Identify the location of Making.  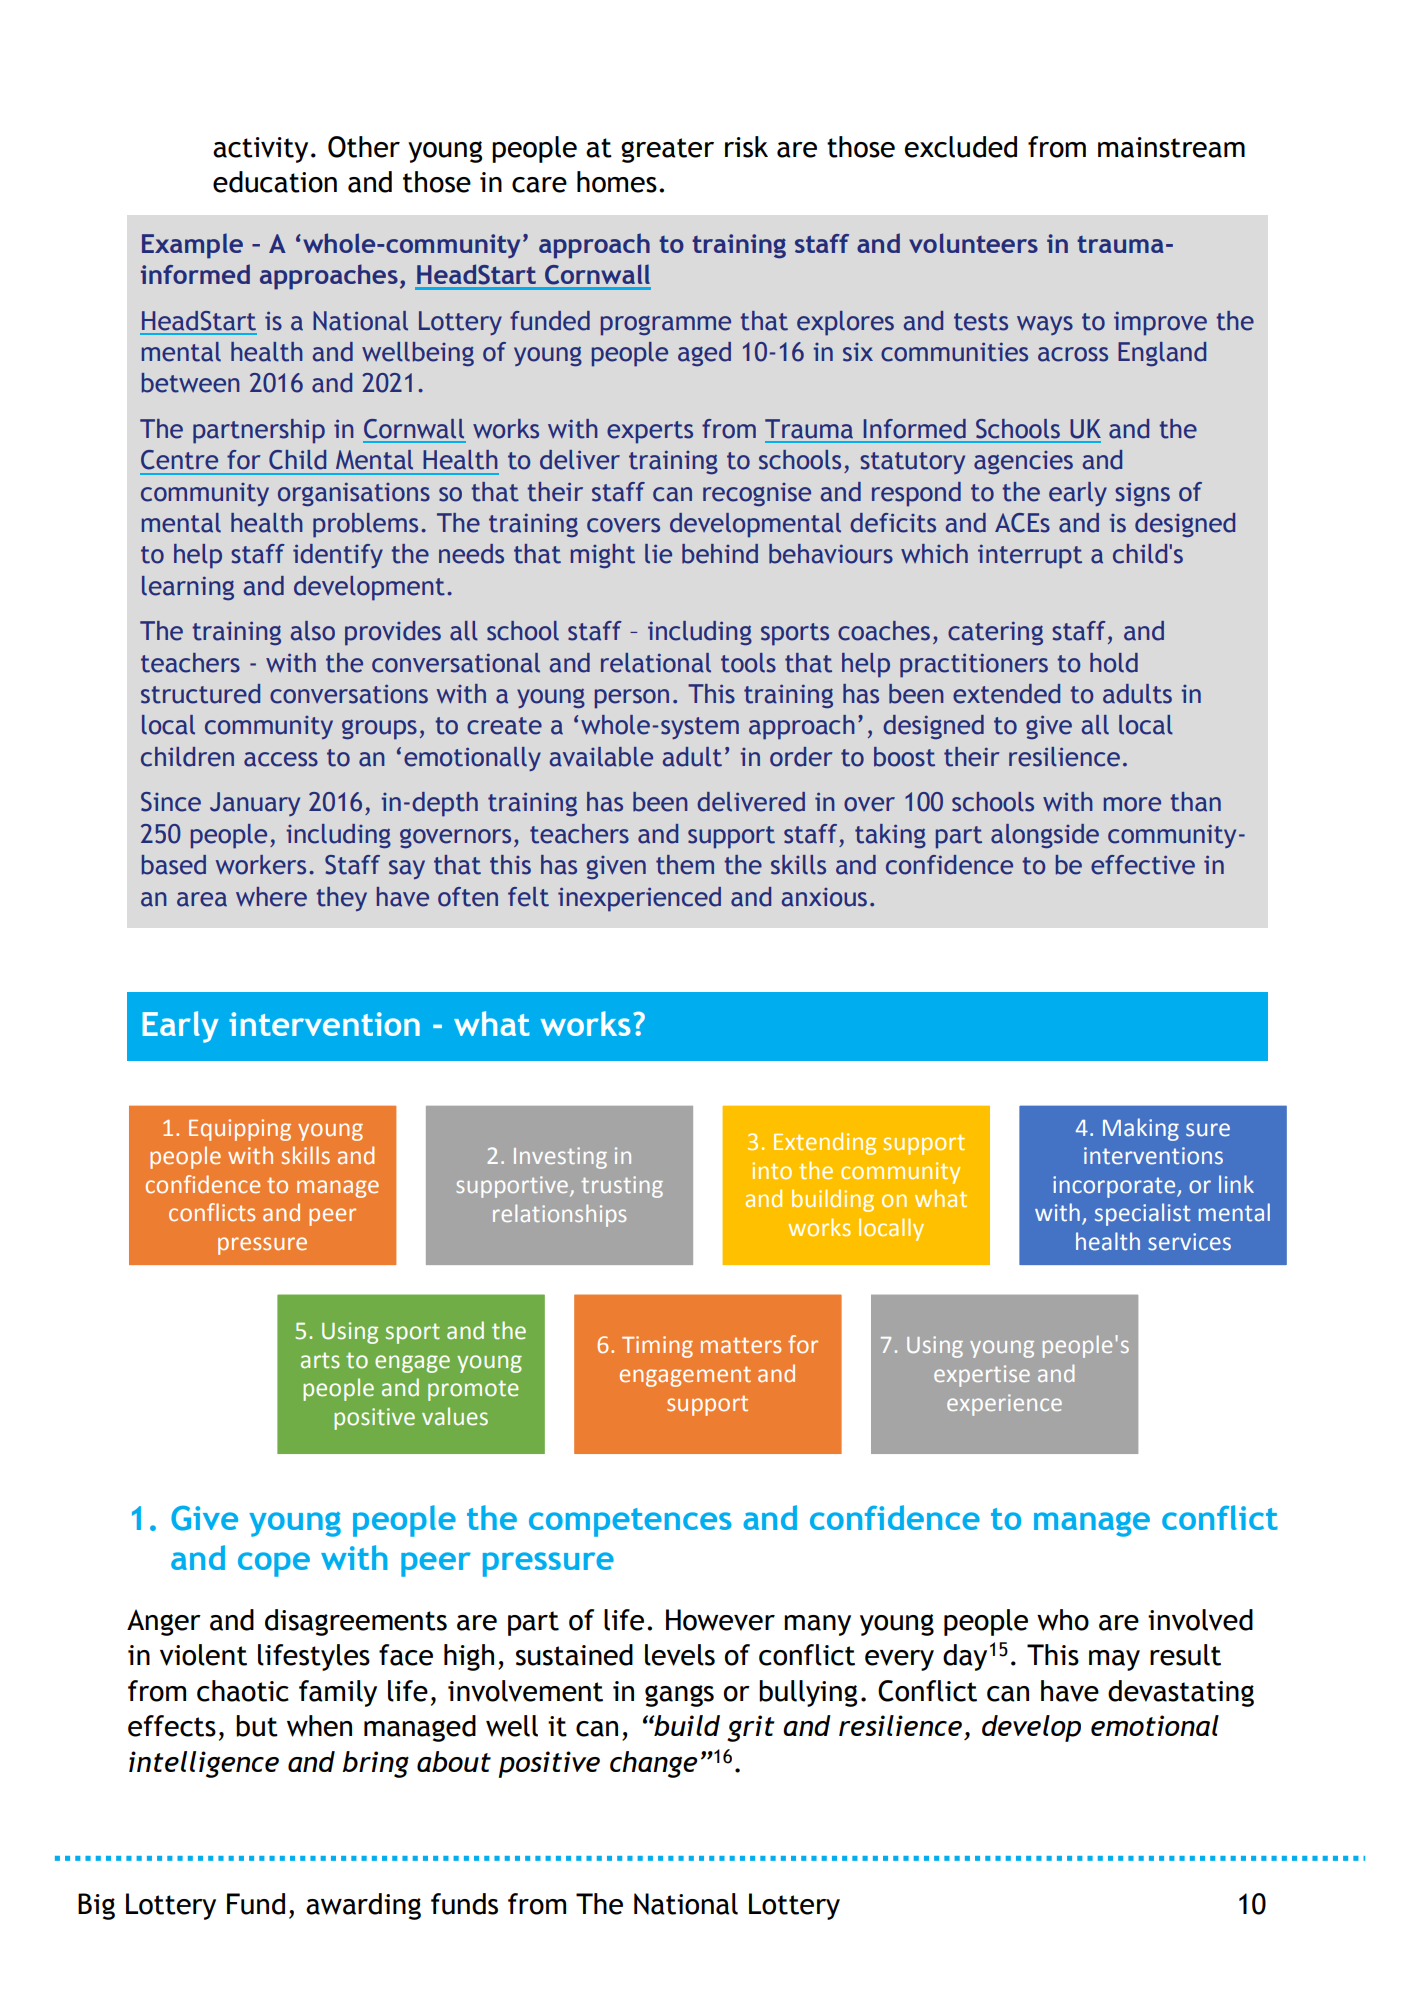
(1141, 1129).
